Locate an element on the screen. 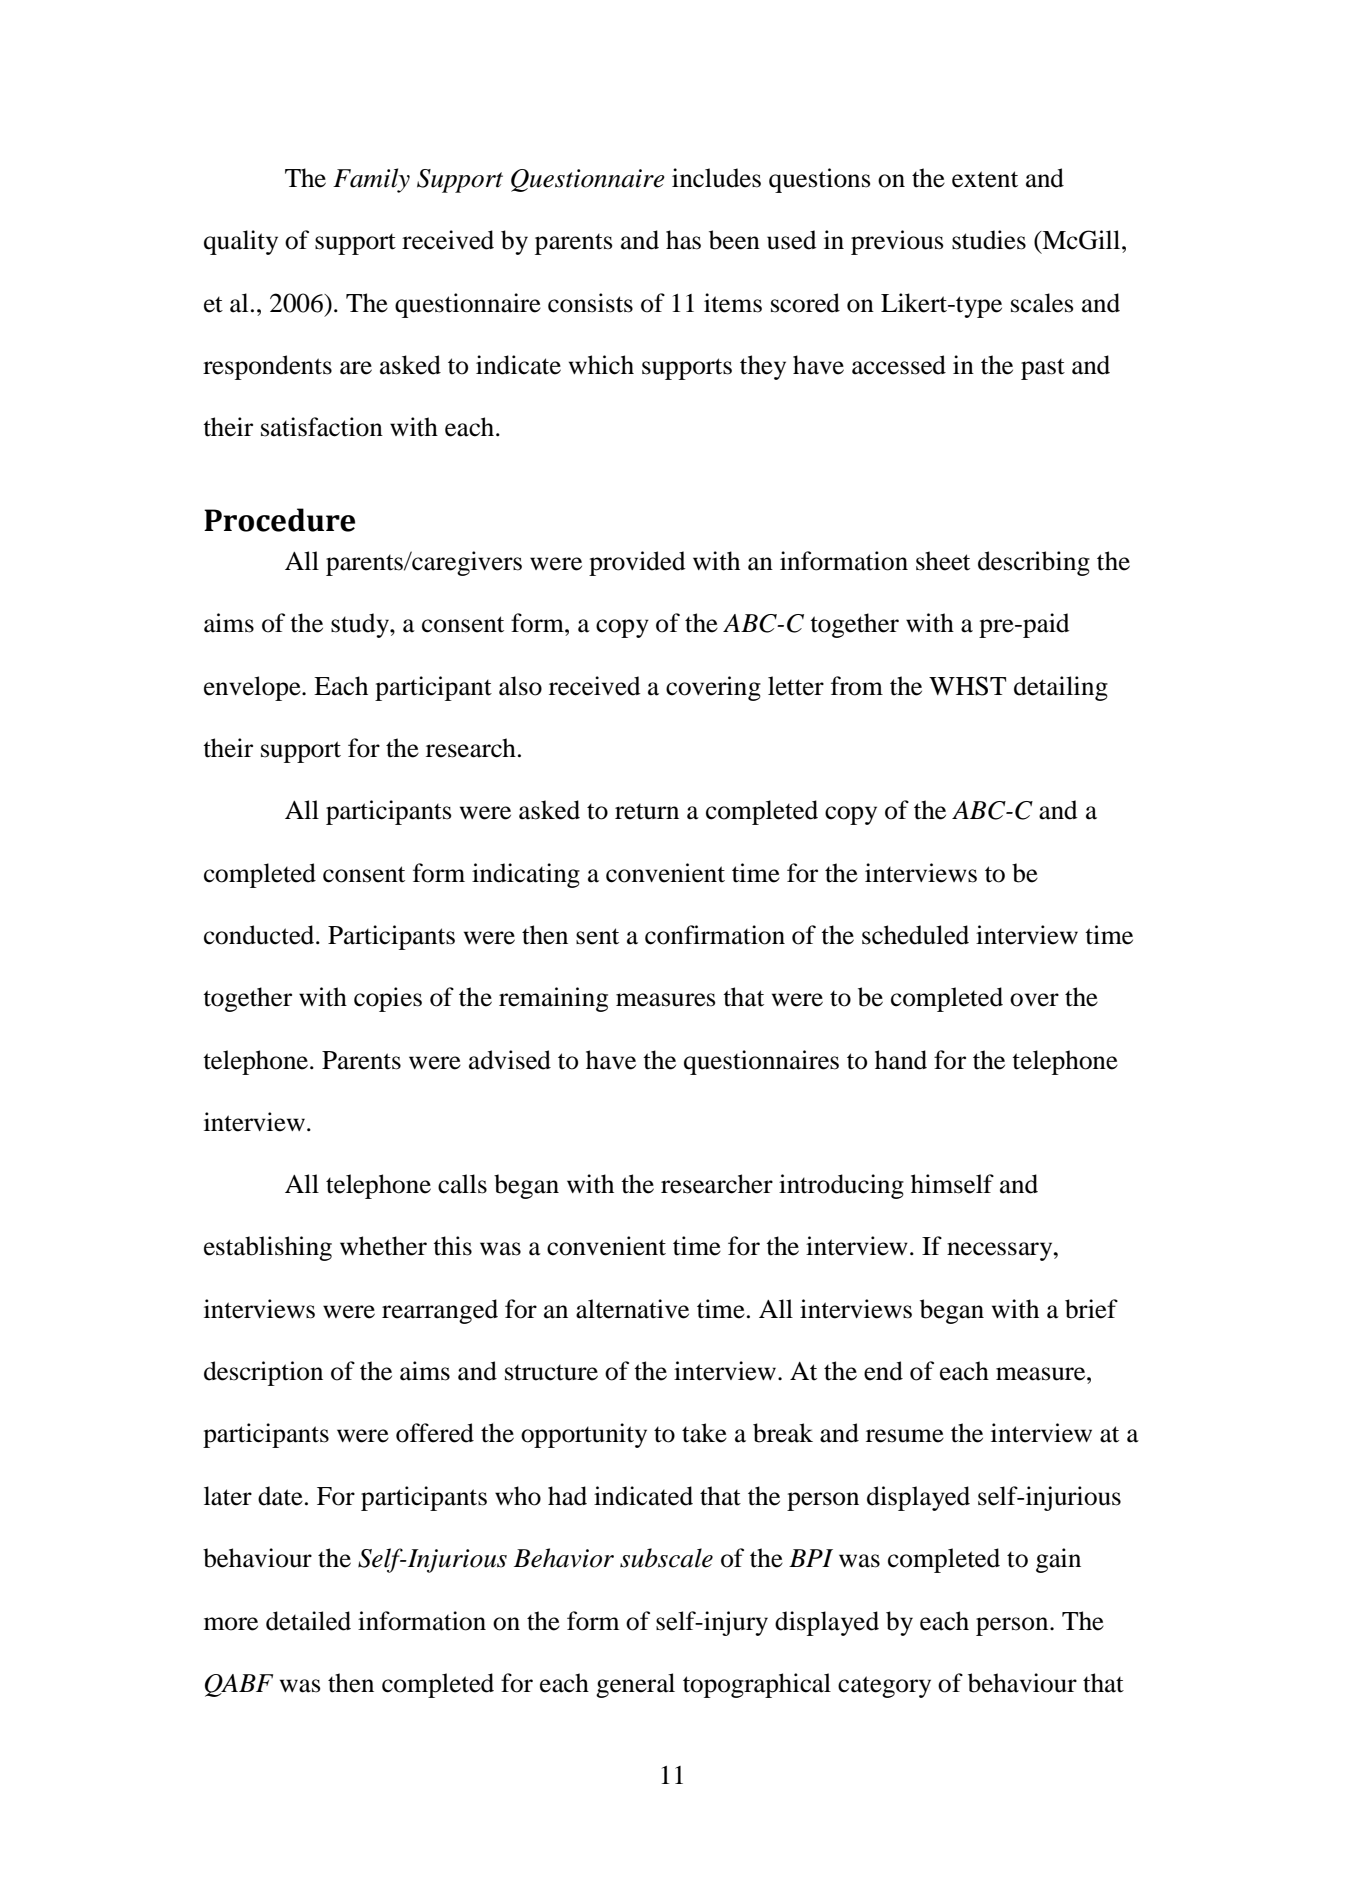 The width and height of the screenshot is (1345, 1902). detailed is located at coordinates (308, 1621).
